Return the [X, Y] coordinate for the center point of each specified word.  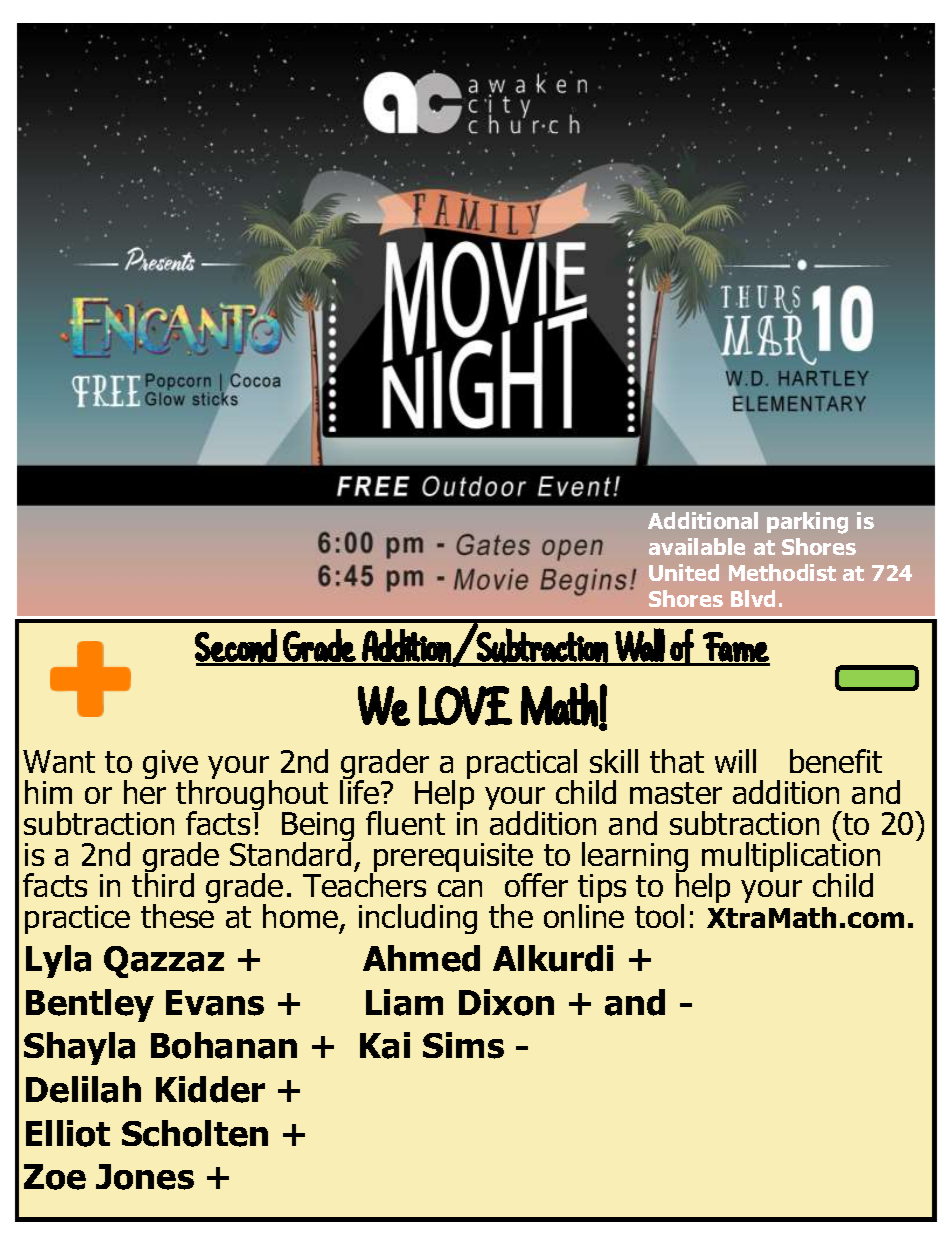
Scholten [195, 1133]
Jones [145, 1177]
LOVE [465, 706]
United [684, 572]
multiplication [791, 857]
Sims [463, 1045]
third [163, 884]
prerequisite [454, 859]
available [697, 546]
